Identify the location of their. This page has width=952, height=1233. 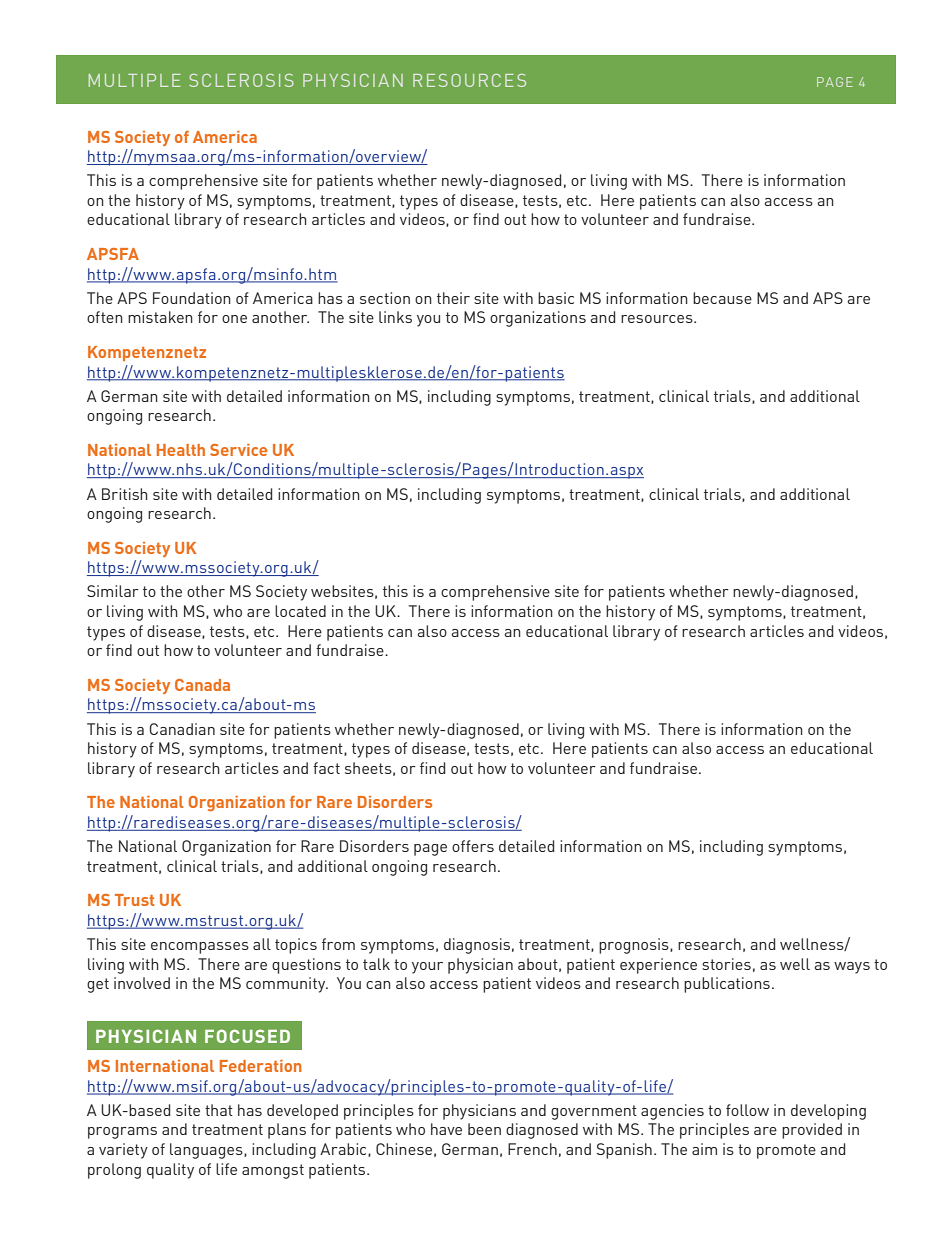
(453, 298).
